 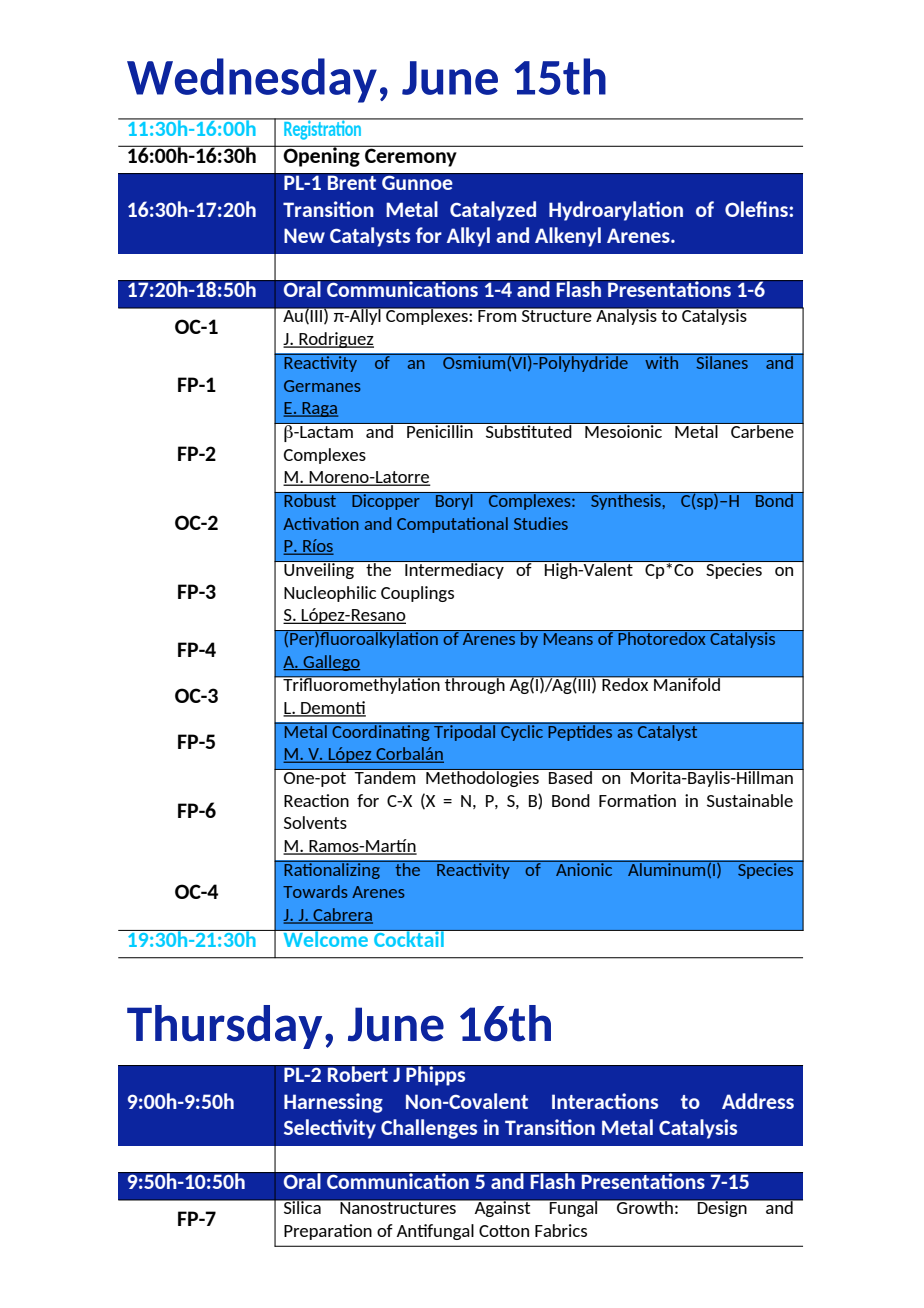 I want to click on Olefins, so click(x=757, y=209).
